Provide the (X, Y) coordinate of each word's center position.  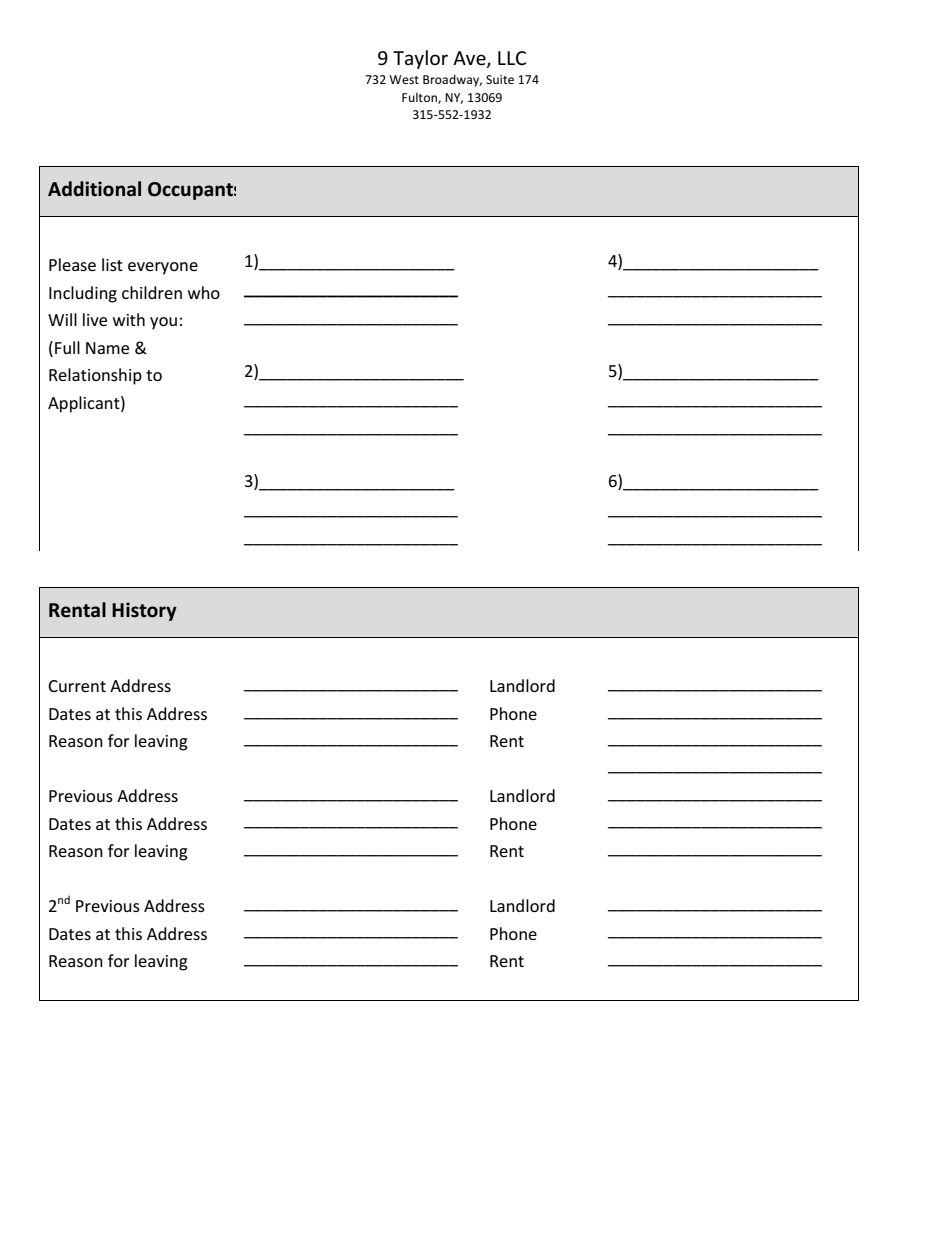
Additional (94, 189)
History (144, 611)
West (404, 79)
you (163, 323)
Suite (500, 79)
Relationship (95, 376)
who (204, 292)
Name (107, 348)
